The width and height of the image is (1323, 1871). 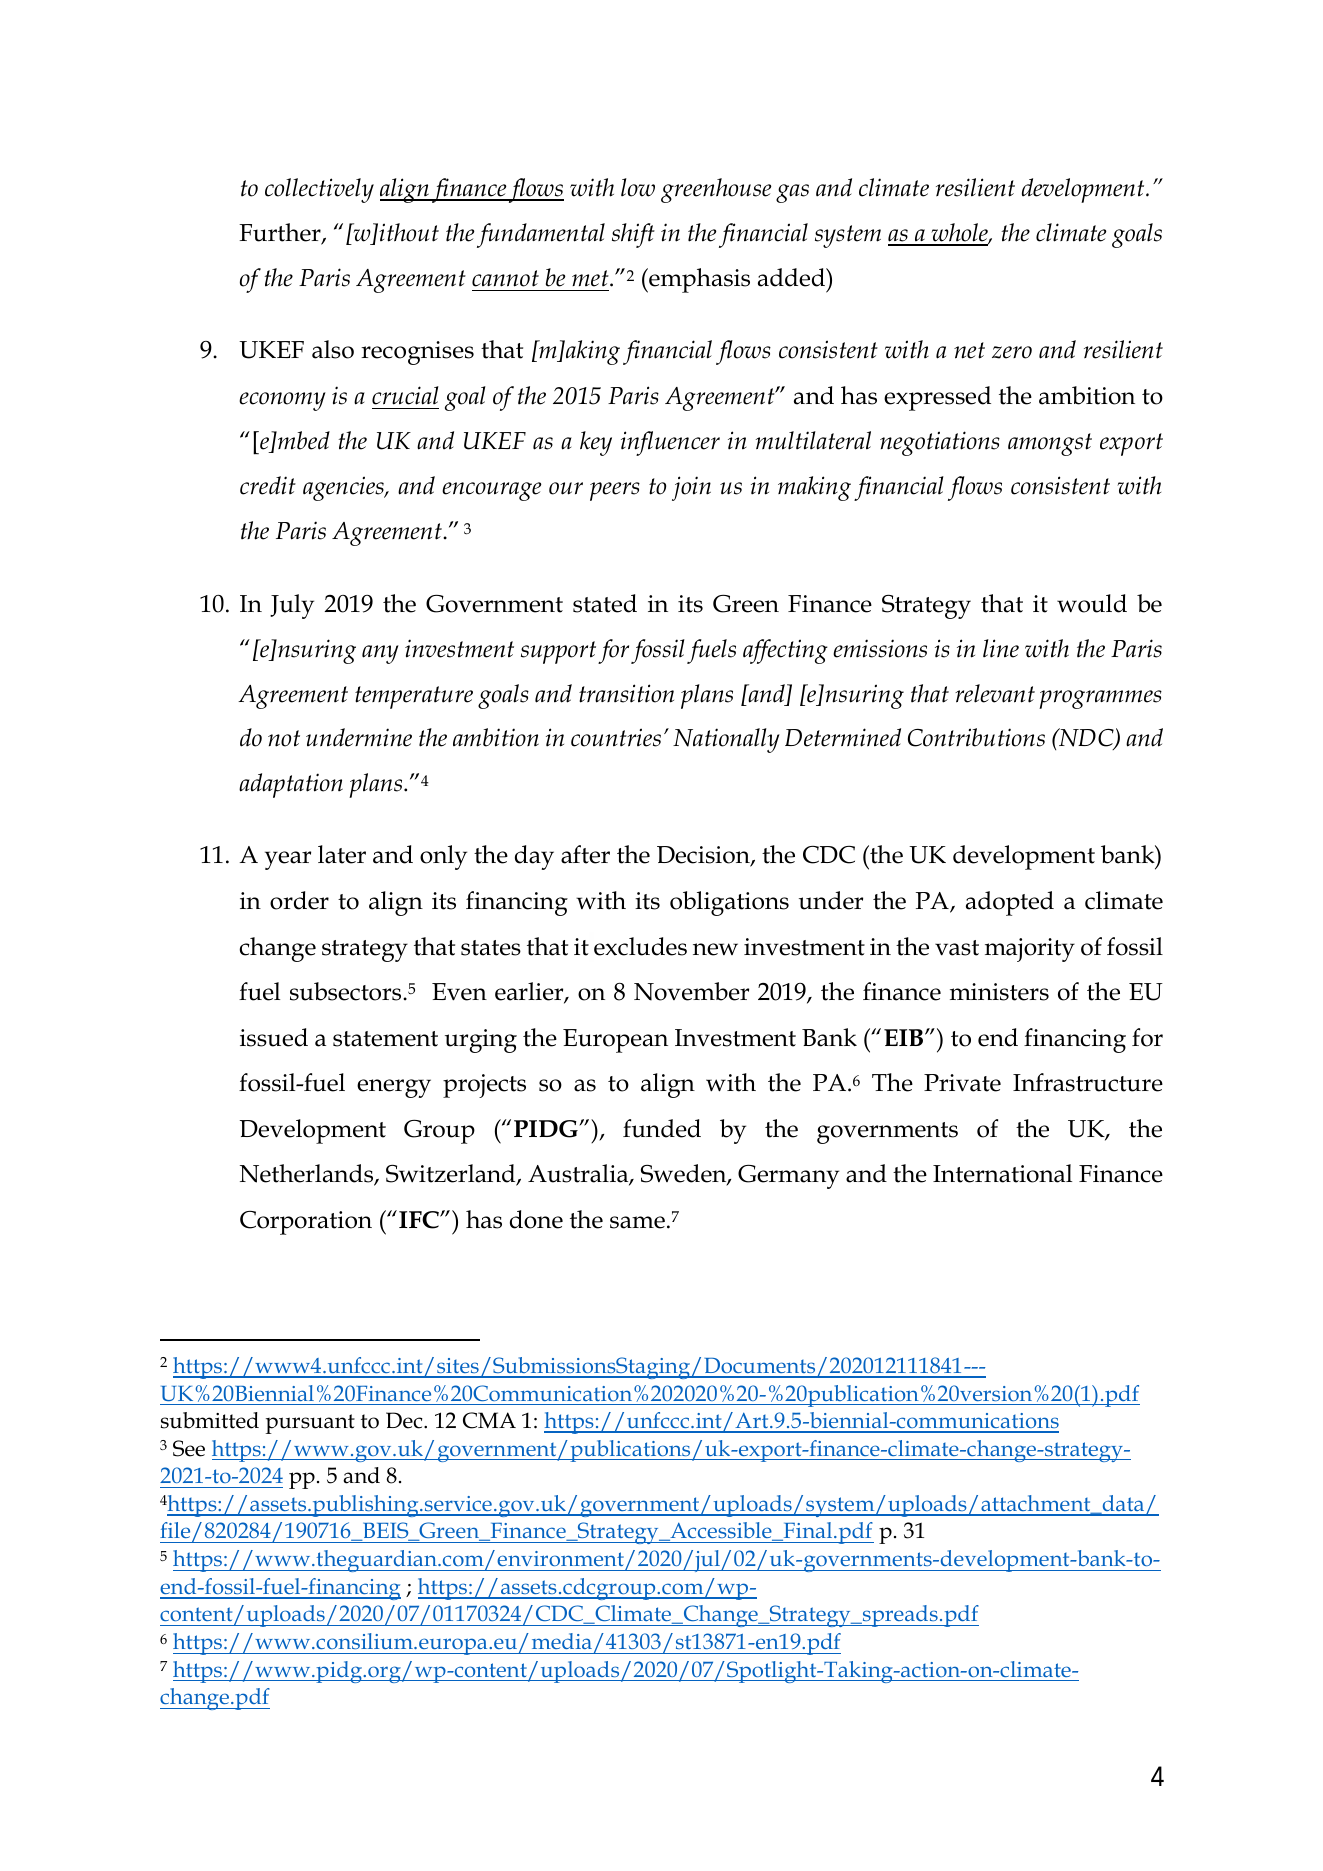 I want to click on order, so click(x=299, y=900).
